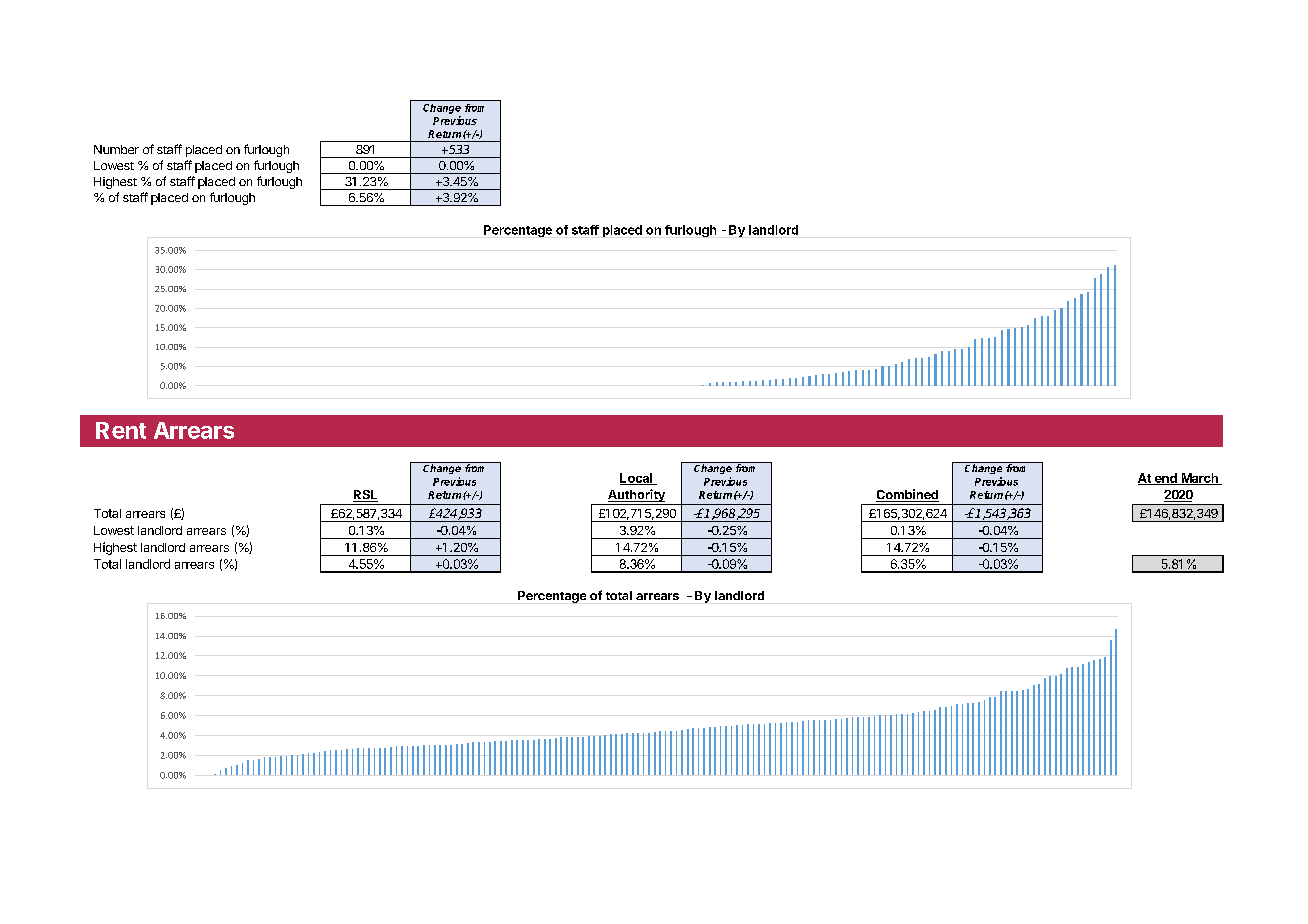 This screenshot has width=1308, height=924. Describe the element at coordinates (1199, 479) in the screenshot. I see `March` at that location.
